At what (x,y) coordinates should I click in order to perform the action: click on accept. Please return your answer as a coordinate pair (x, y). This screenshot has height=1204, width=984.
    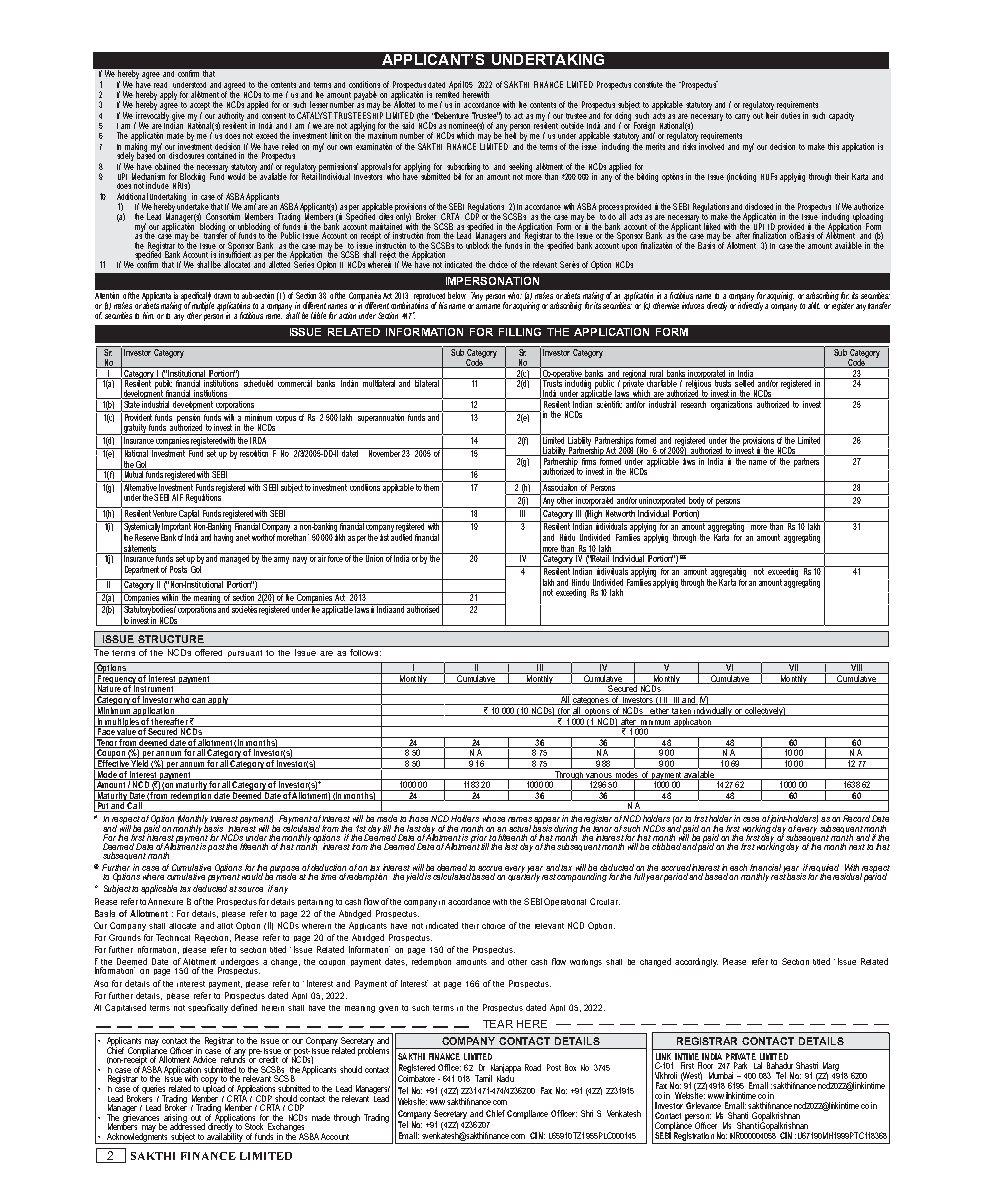
    Looking at the image, I should click on (200, 107).
